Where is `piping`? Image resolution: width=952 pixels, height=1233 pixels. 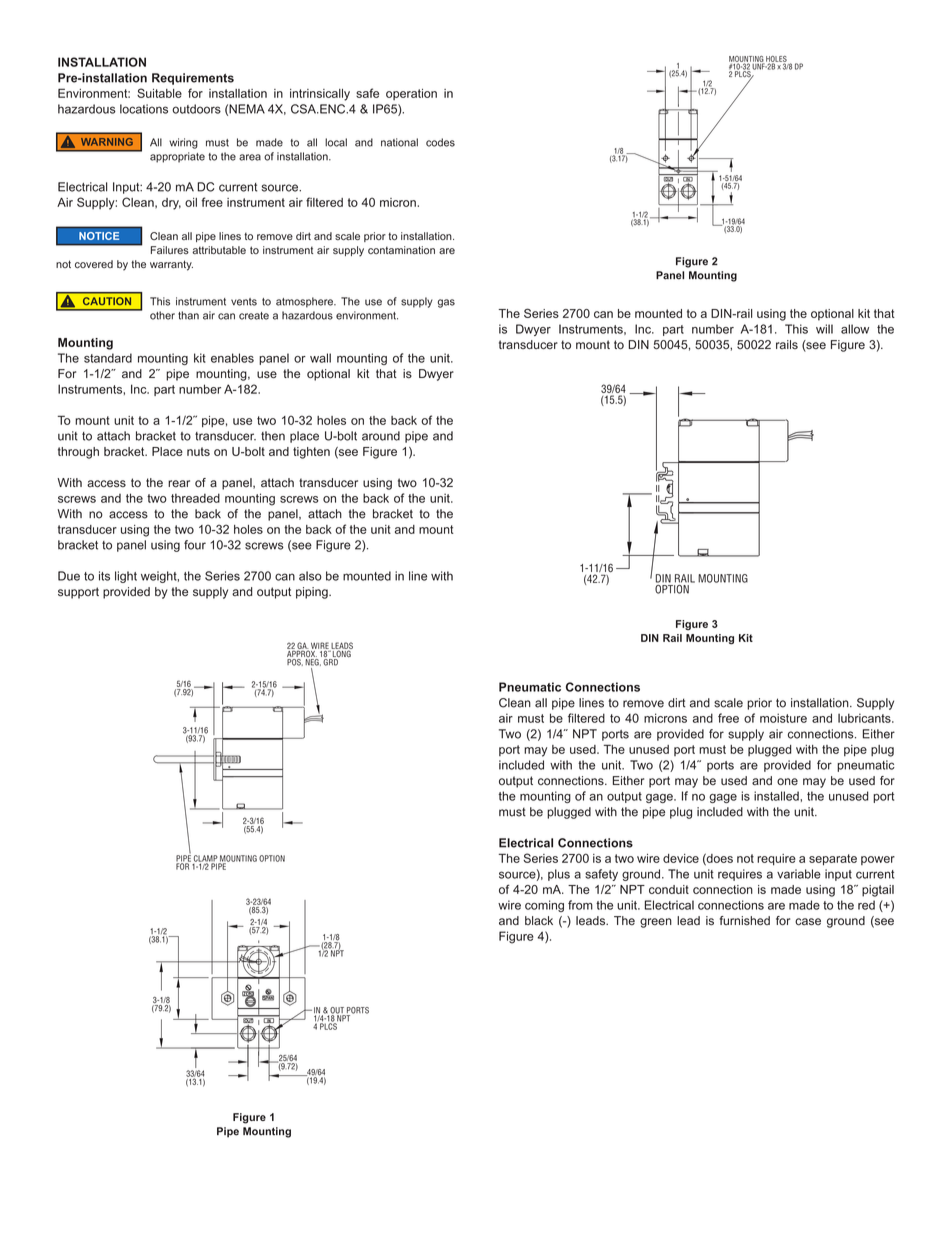 piping is located at coordinates (313, 593).
